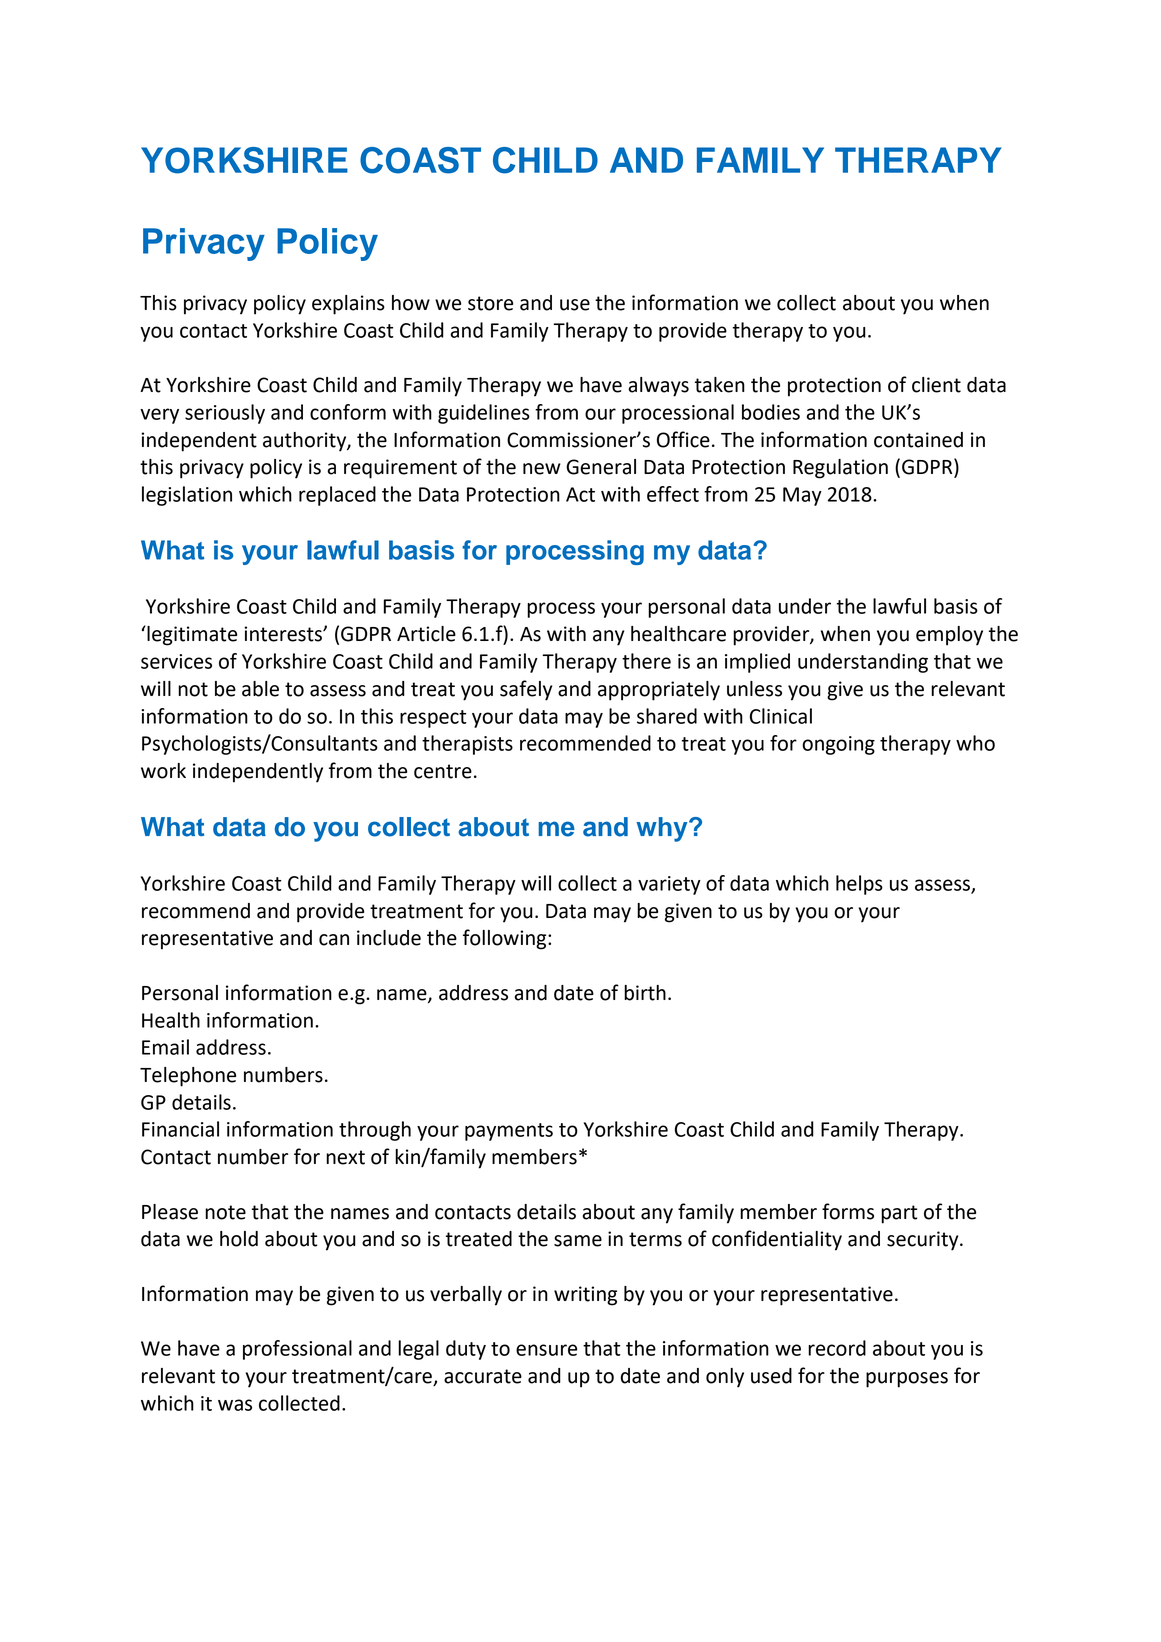 The height and width of the screenshot is (1642, 1161). Describe the element at coordinates (506, 939) in the screenshot. I see `following` at that location.
